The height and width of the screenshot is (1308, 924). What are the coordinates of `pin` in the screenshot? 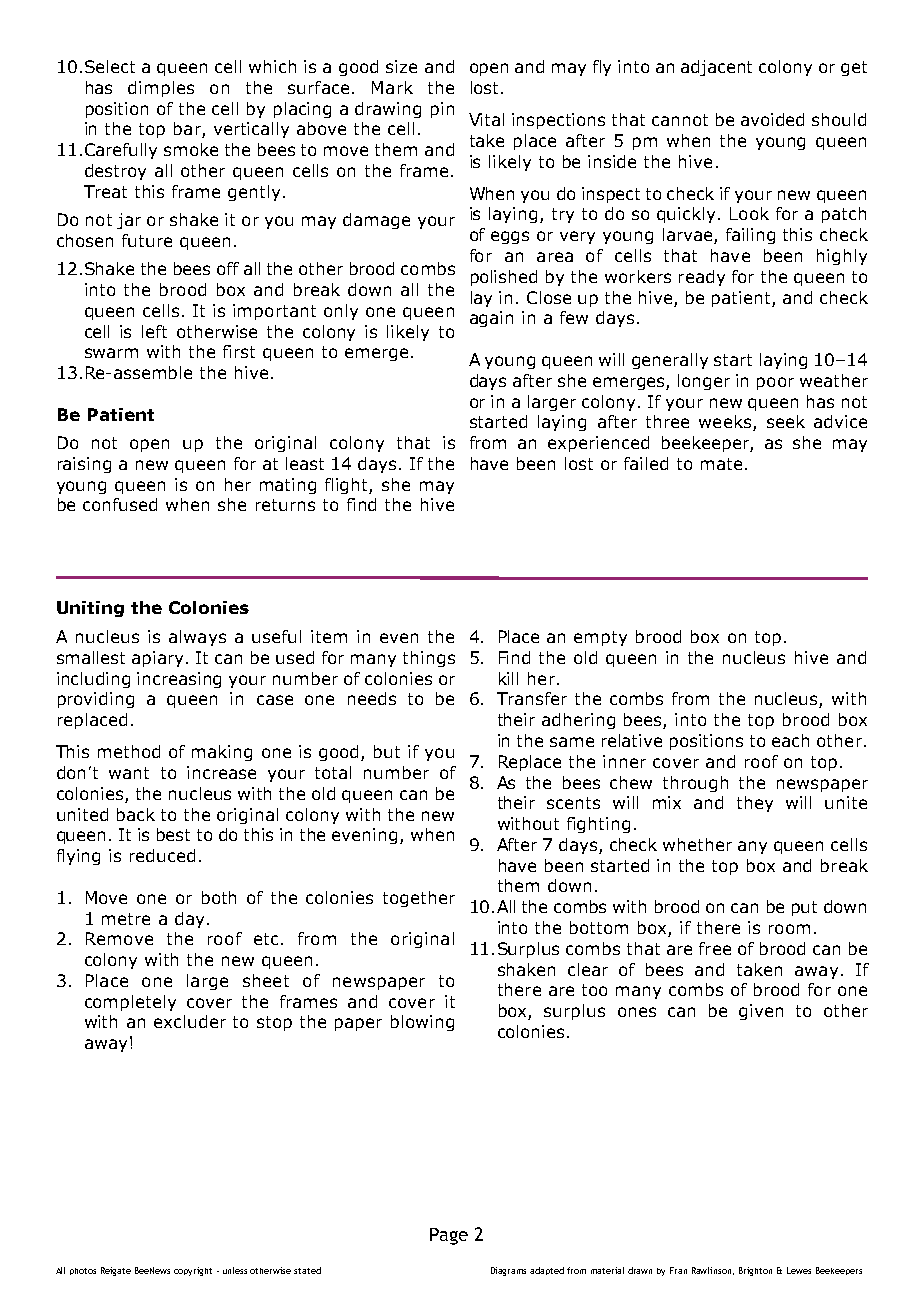 It's located at (442, 110).
